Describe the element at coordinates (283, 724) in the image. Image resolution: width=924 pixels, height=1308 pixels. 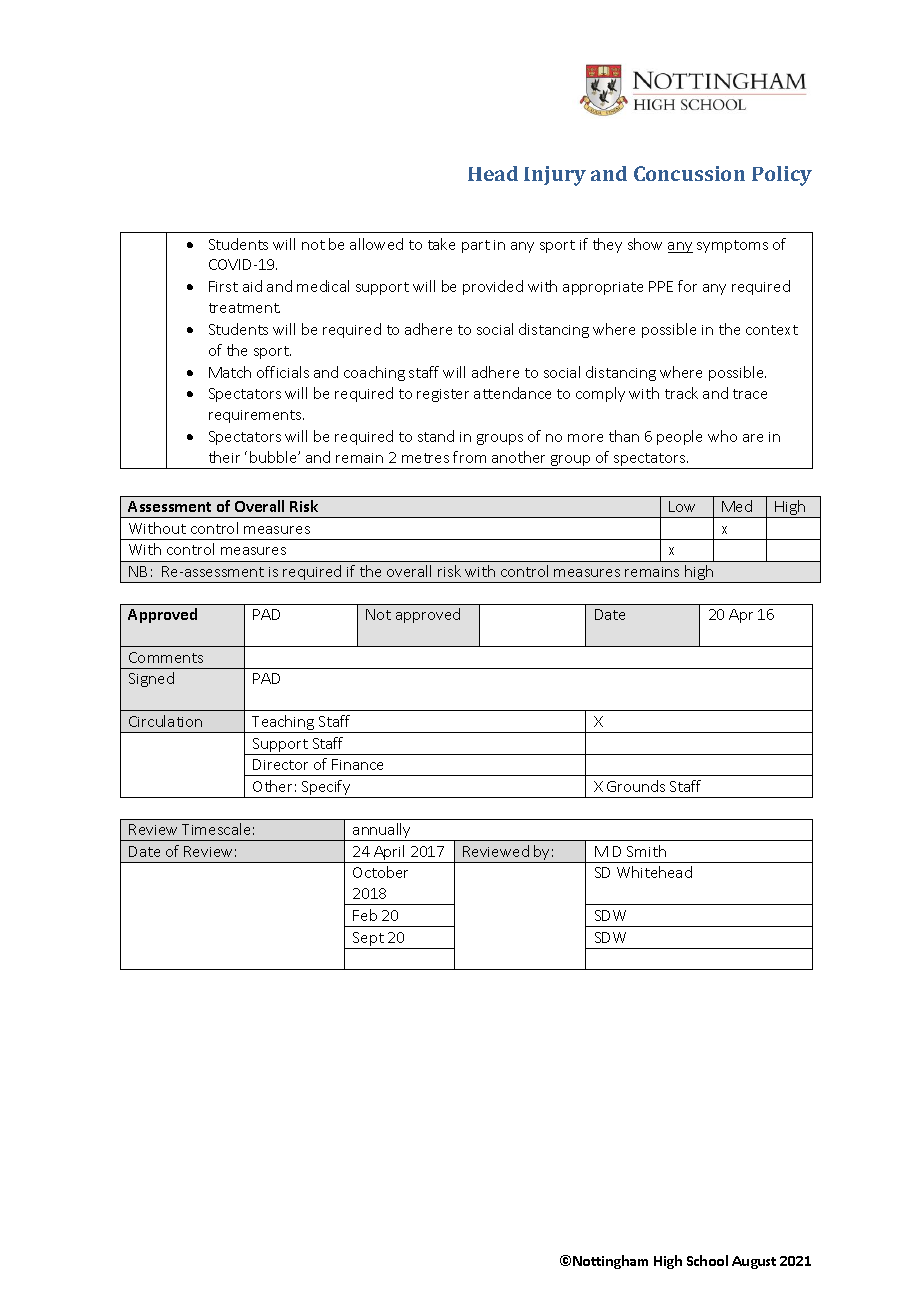
I see `Teaching` at that location.
